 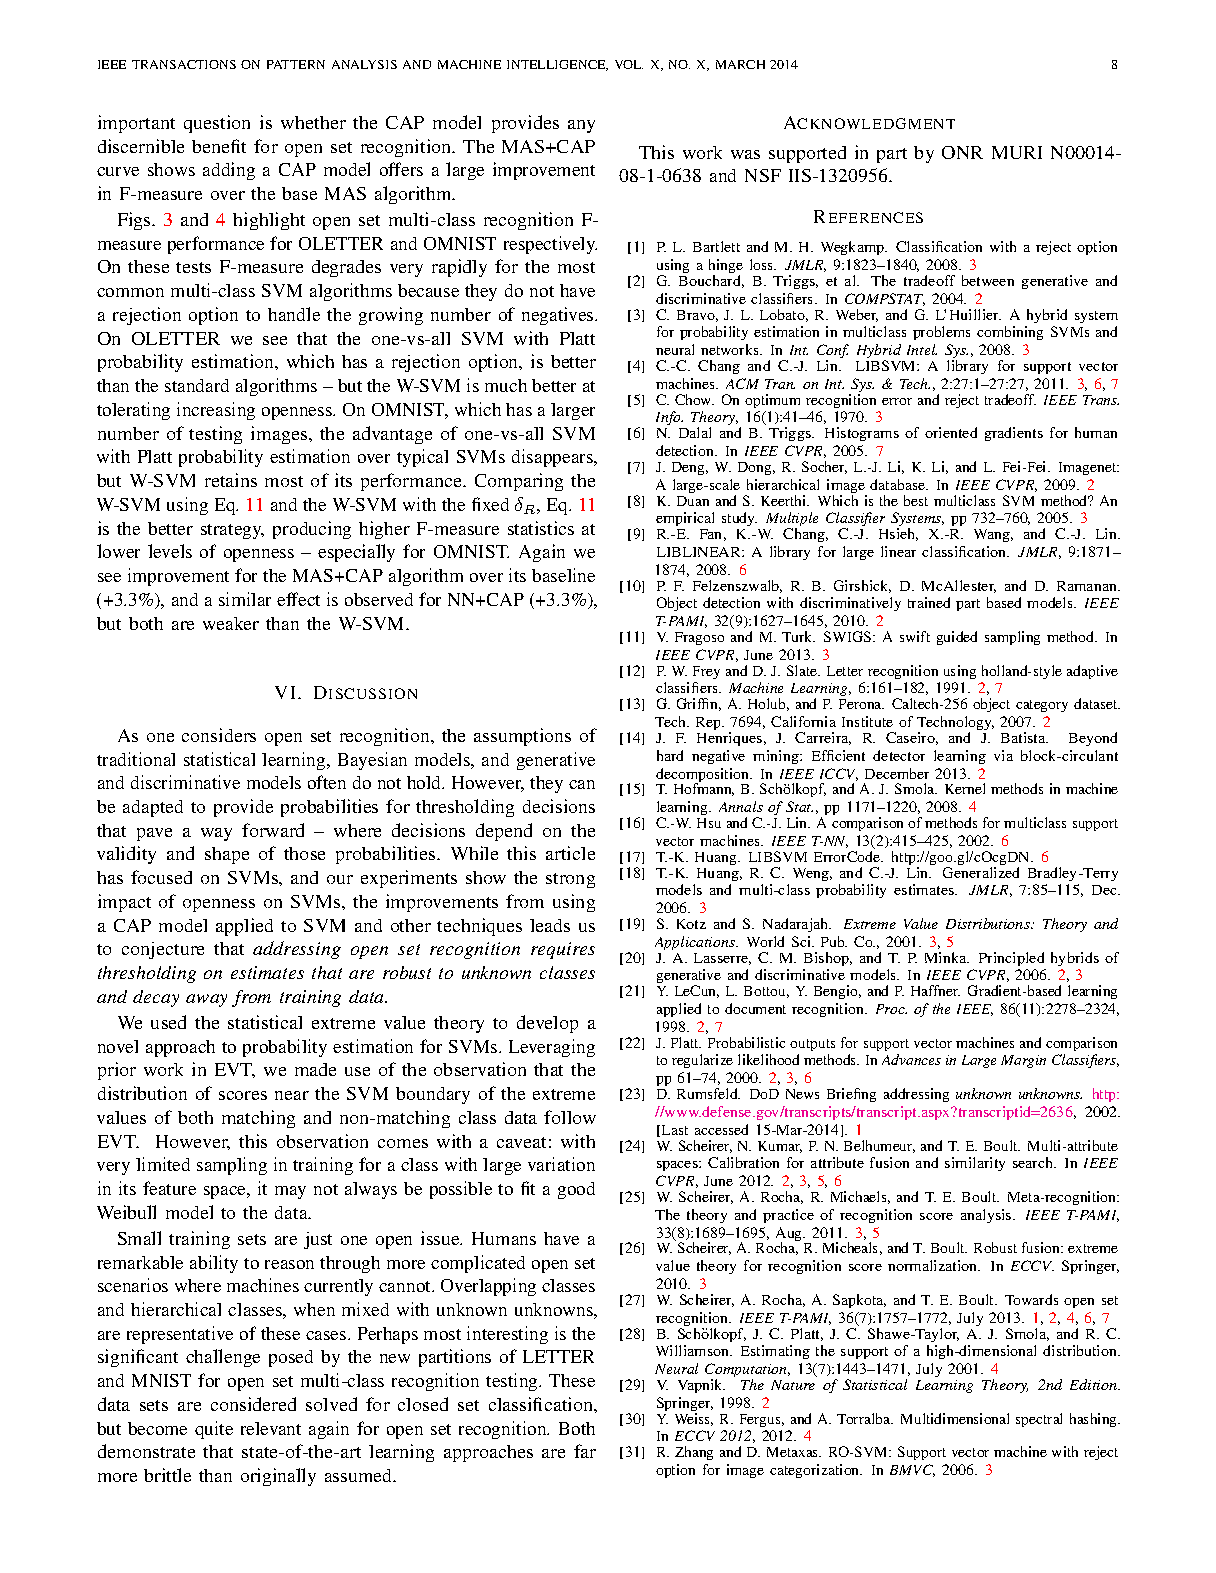 I want to click on quite, so click(x=214, y=1430).
